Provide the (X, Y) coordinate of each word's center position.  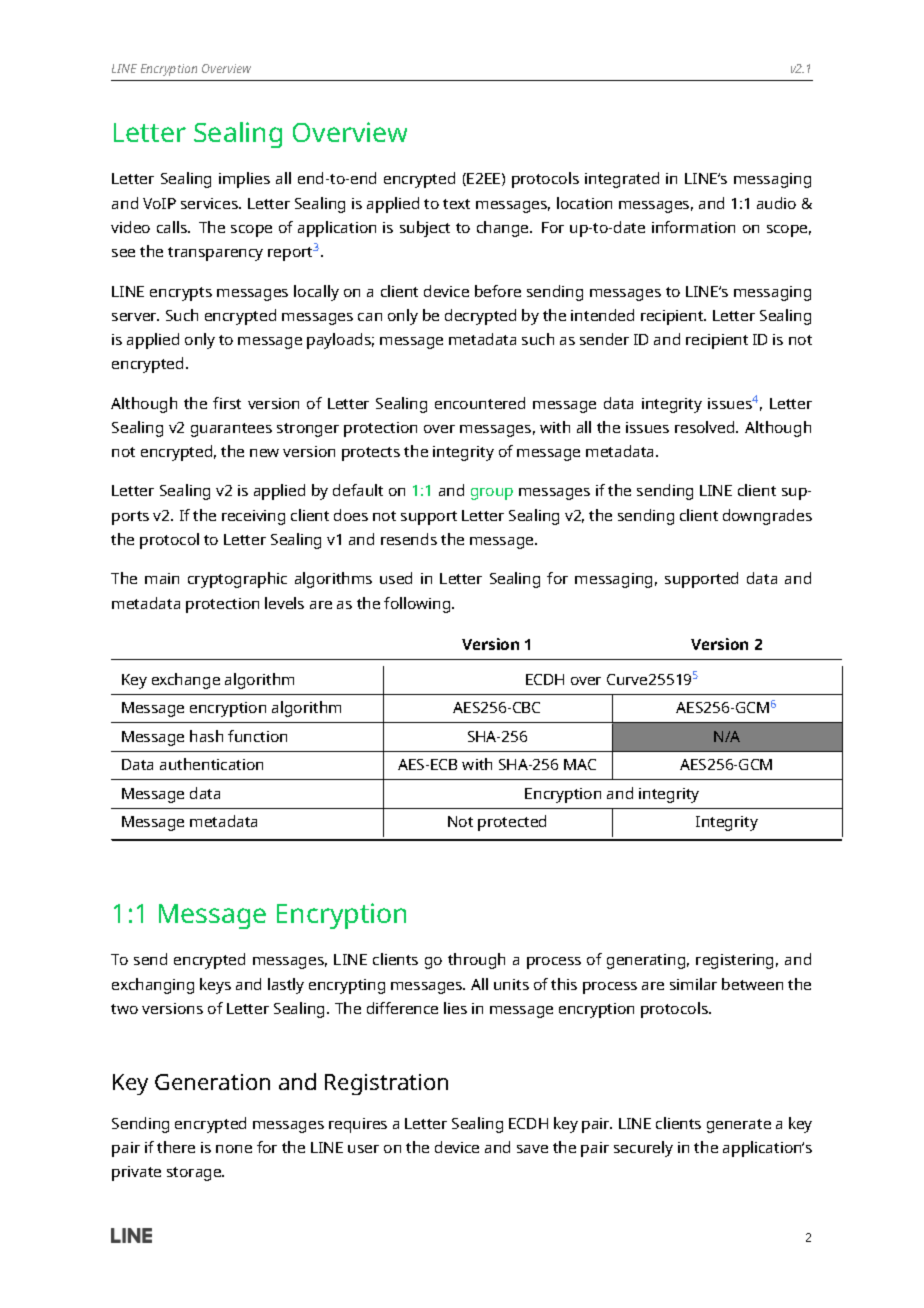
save (532, 1149)
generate (739, 1126)
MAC (580, 764)
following (418, 605)
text (456, 204)
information (693, 227)
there (176, 1147)
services (210, 203)
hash (206, 736)
